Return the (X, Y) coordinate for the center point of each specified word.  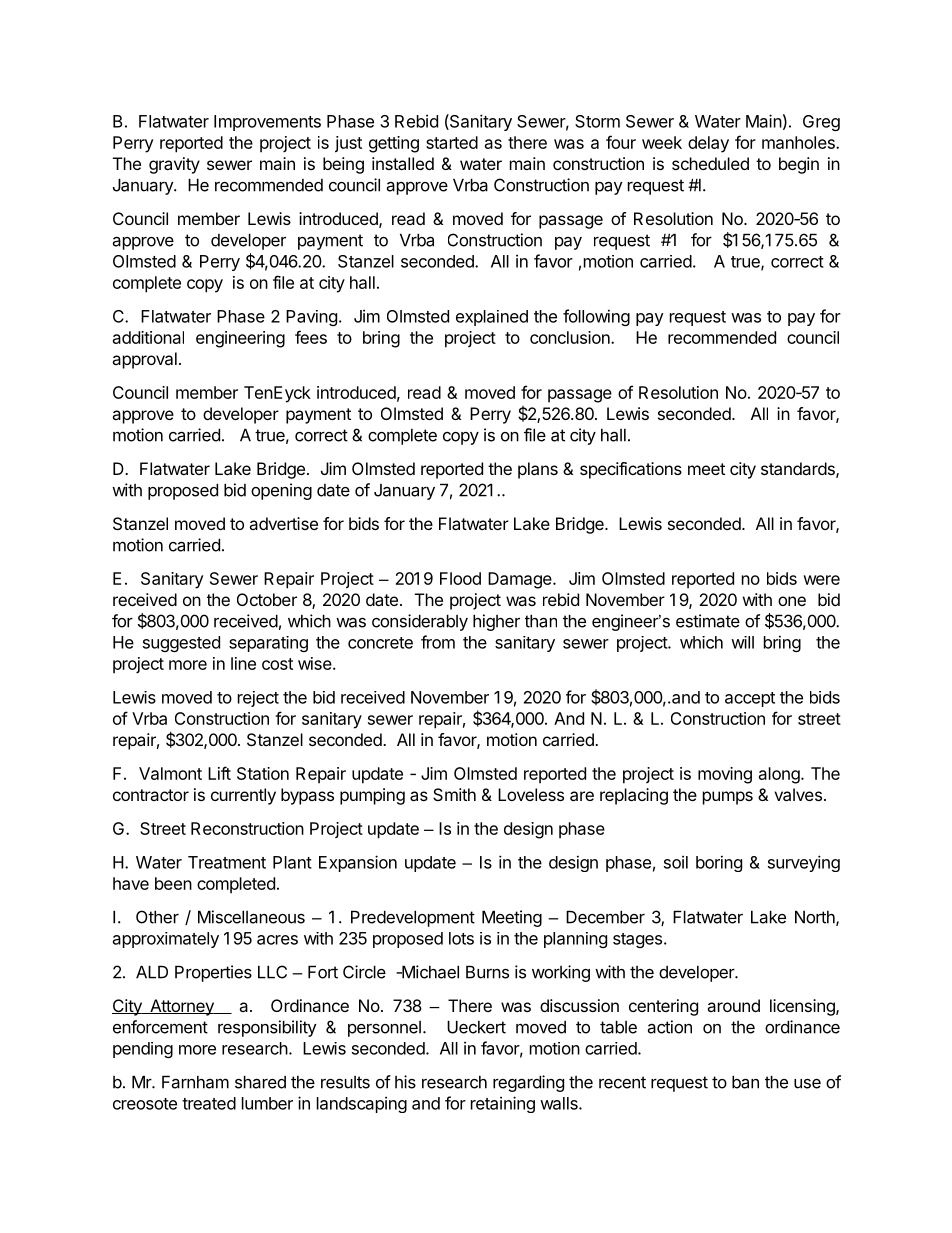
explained (492, 318)
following (596, 317)
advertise (283, 523)
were (821, 580)
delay (708, 144)
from (438, 642)
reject (258, 699)
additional (148, 337)
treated (209, 1103)
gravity (174, 165)
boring (719, 863)
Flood (460, 578)
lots (461, 938)
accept (750, 699)
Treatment (227, 862)
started (452, 142)
